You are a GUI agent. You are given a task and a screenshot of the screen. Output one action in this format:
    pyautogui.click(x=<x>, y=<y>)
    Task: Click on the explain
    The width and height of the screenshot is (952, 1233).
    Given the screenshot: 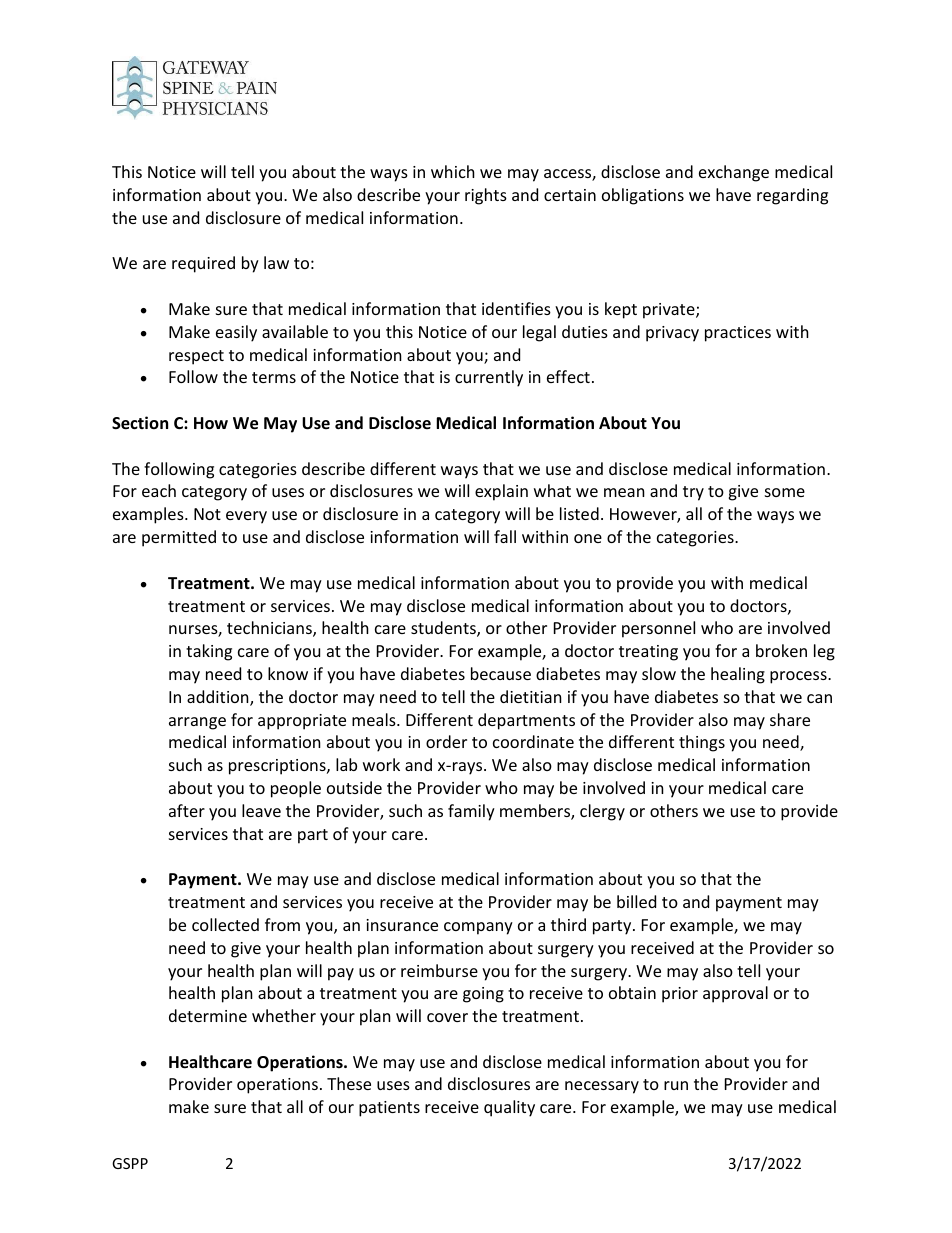 What is the action you would take?
    pyautogui.click(x=501, y=492)
